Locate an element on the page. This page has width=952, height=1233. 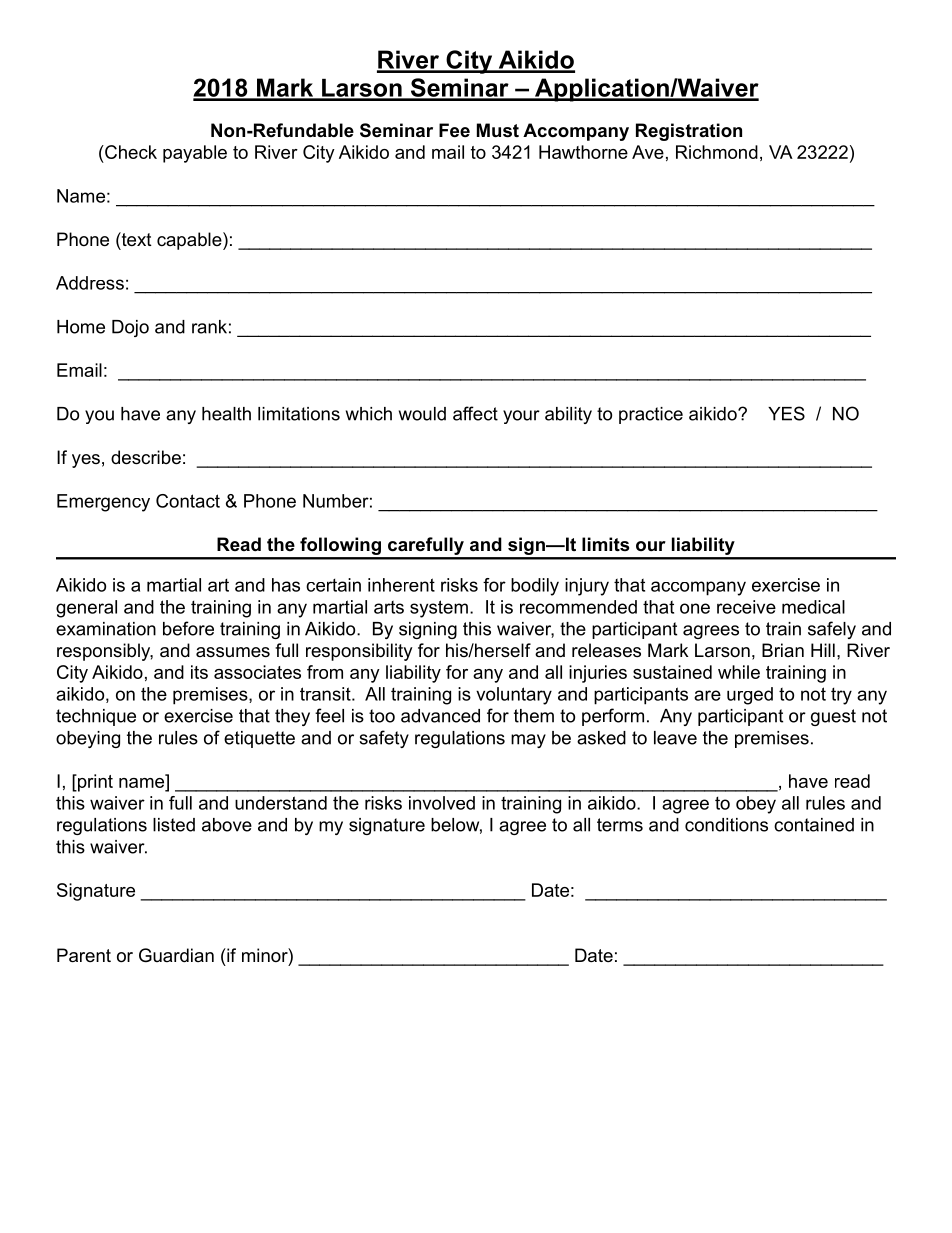
Must is located at coordinates (498, 130).
